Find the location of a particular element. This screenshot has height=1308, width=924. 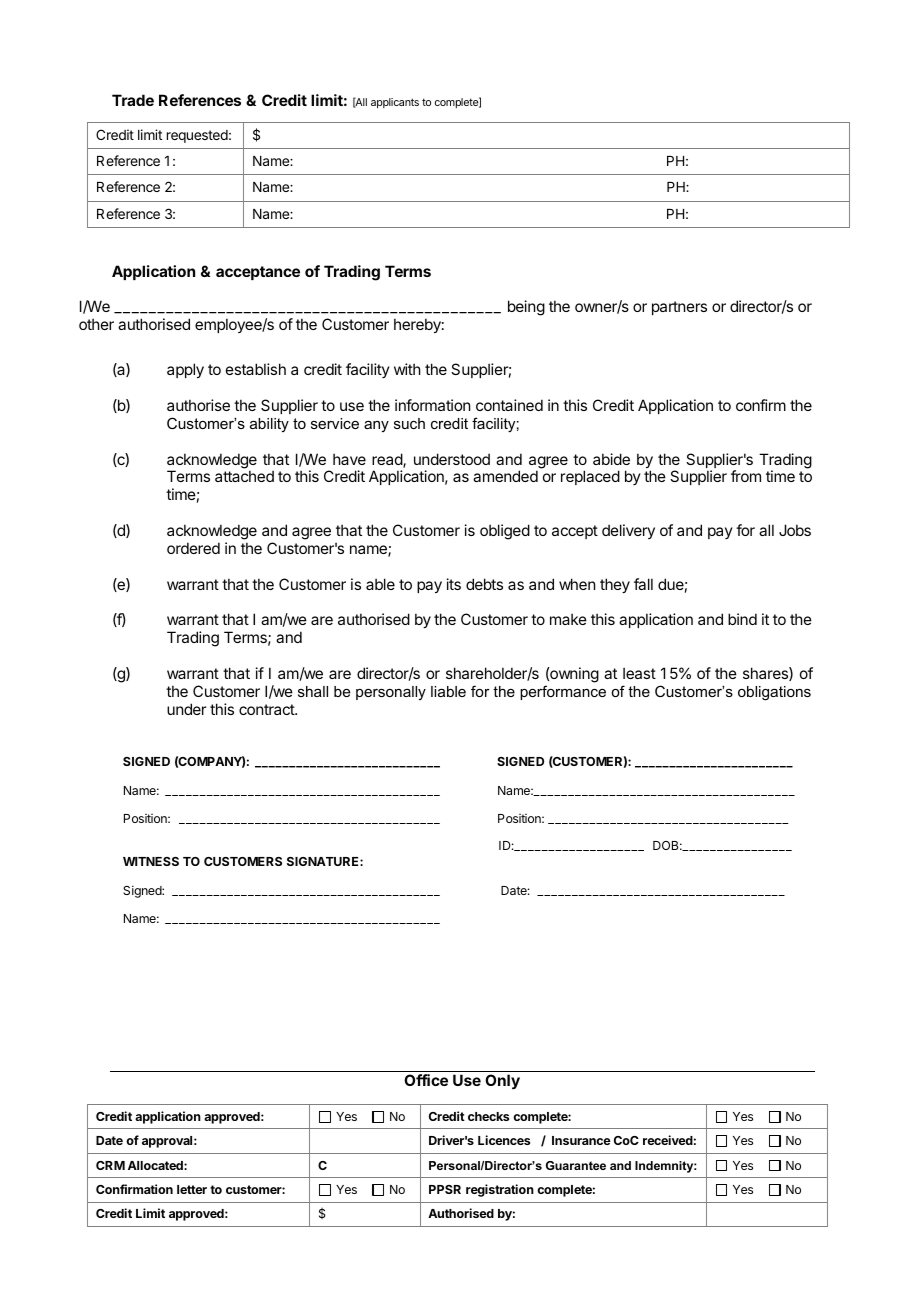

partners is located at coordinates (679, 308).
